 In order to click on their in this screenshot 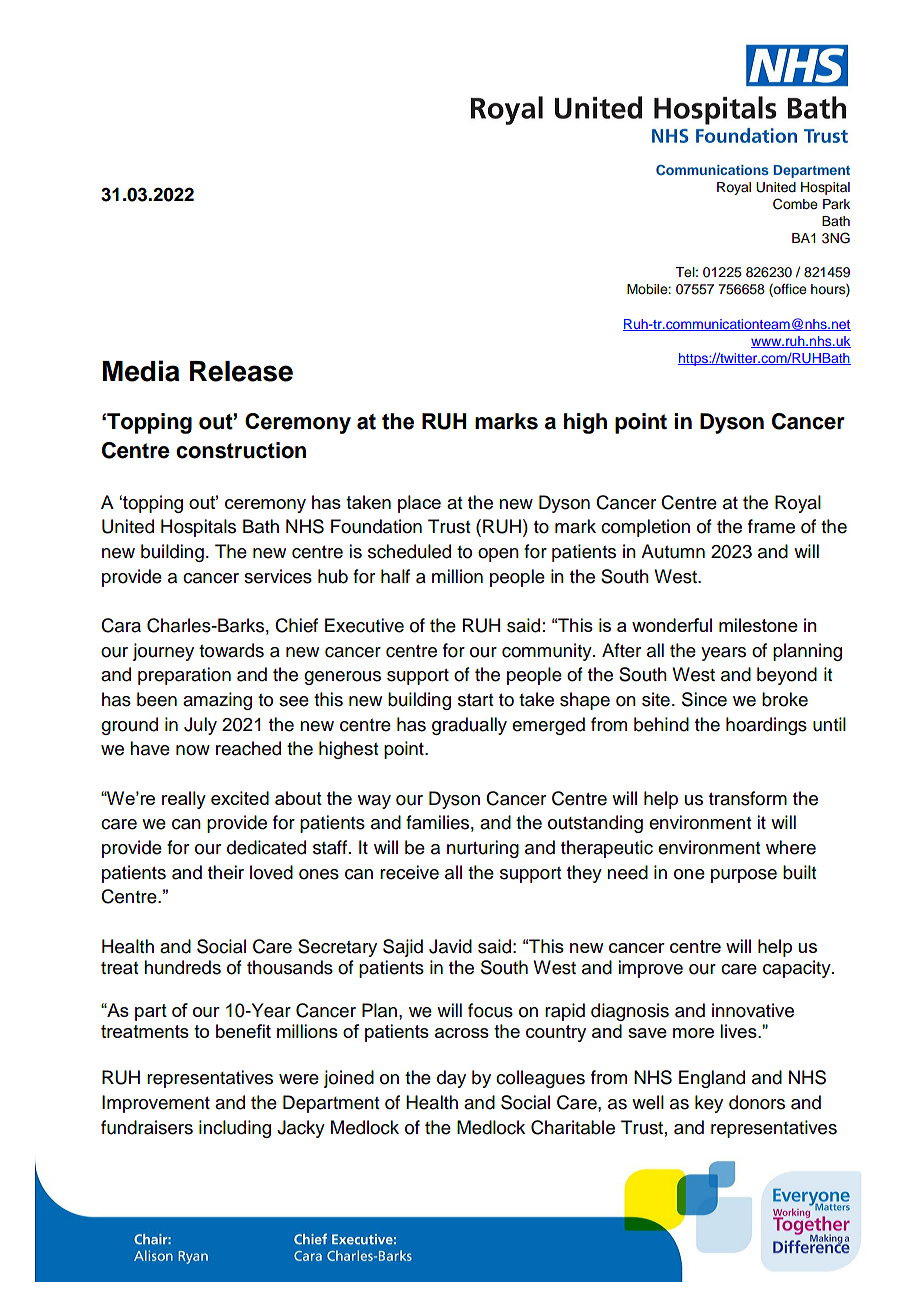, I will do `click(226, 872)`.
